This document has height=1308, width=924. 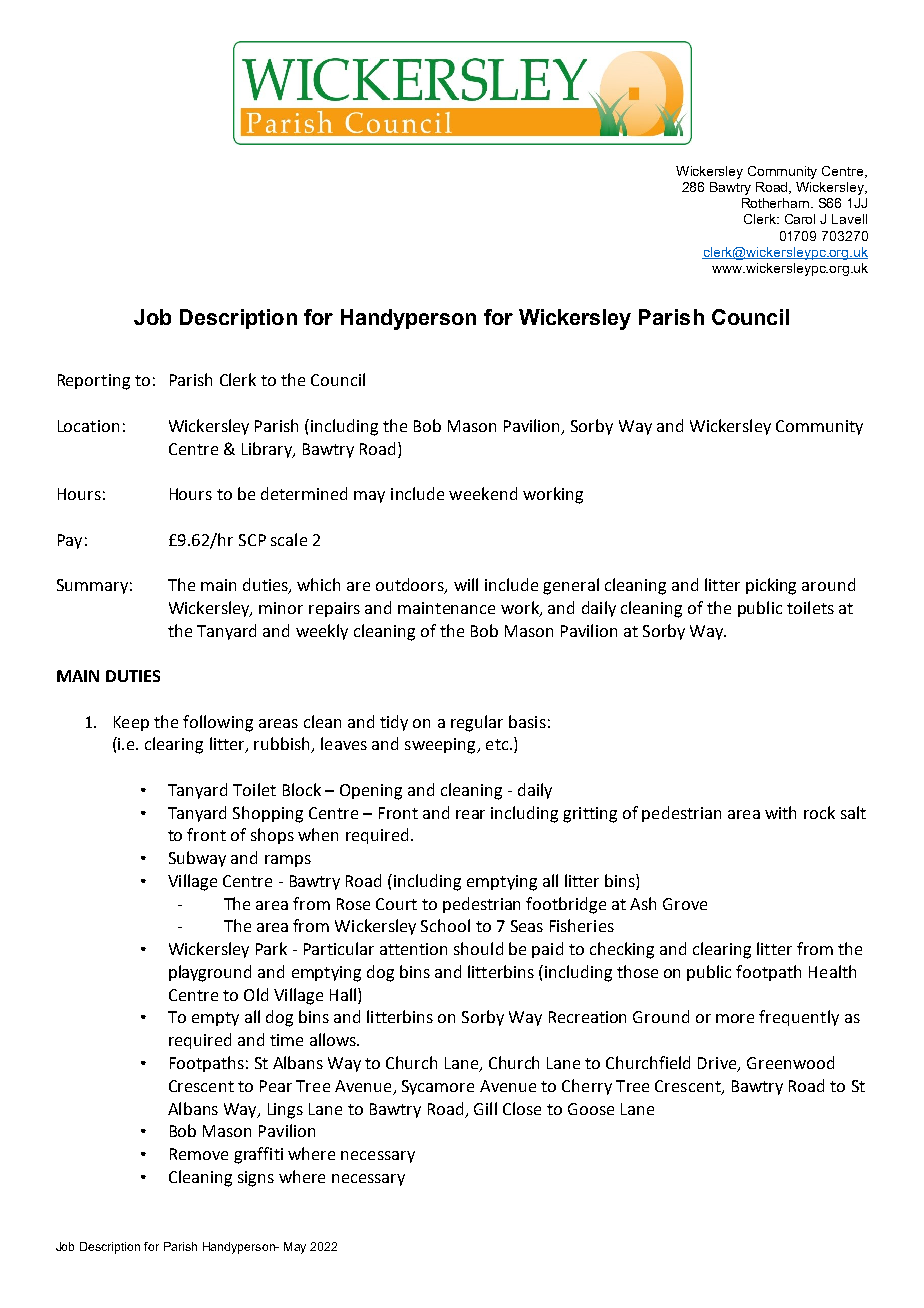 What do you see at coordinates (485, 1108) in the document?
I see `Gill` at bounding box center [485, 1108].
